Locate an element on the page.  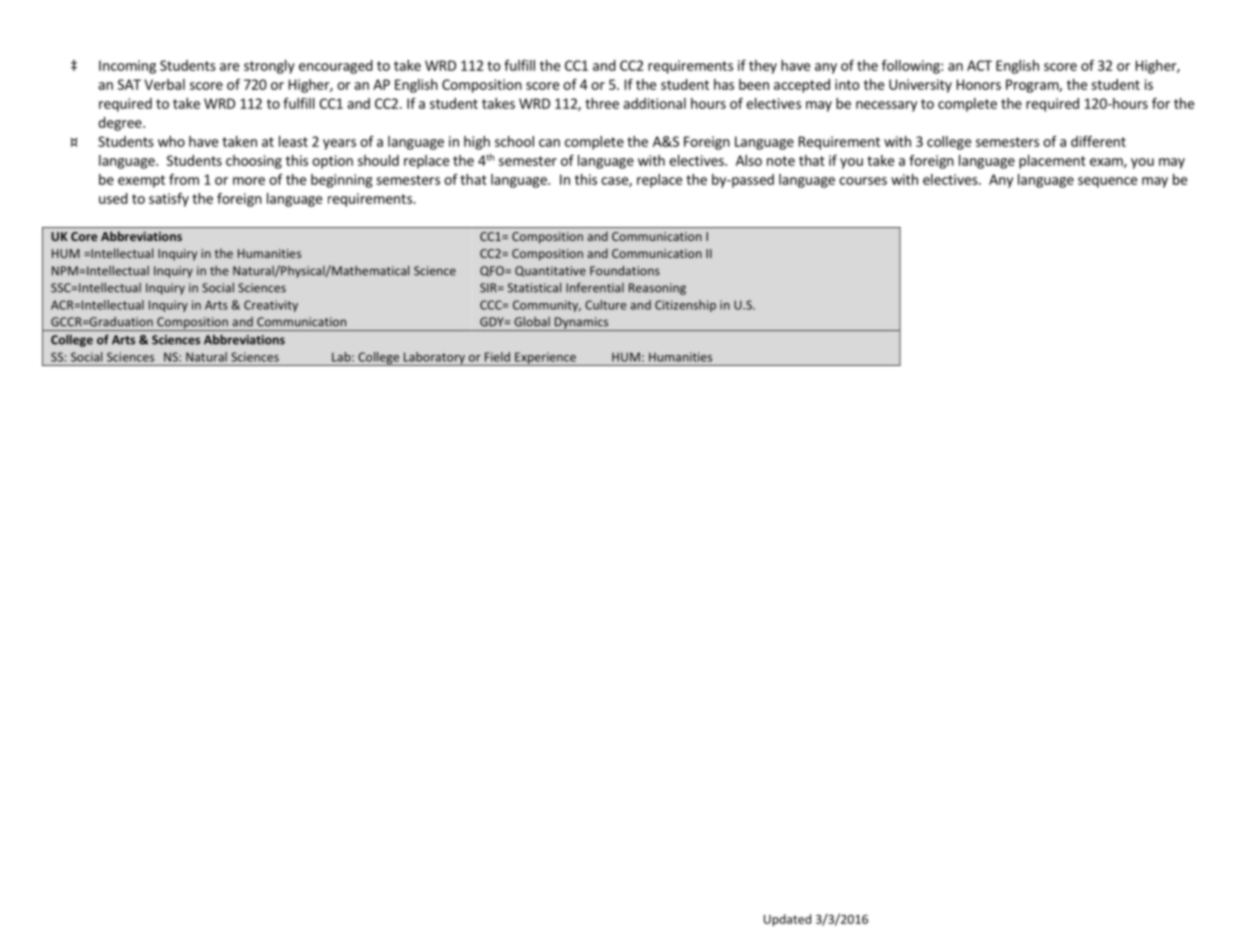
are is located at coordinates (229, 67).
